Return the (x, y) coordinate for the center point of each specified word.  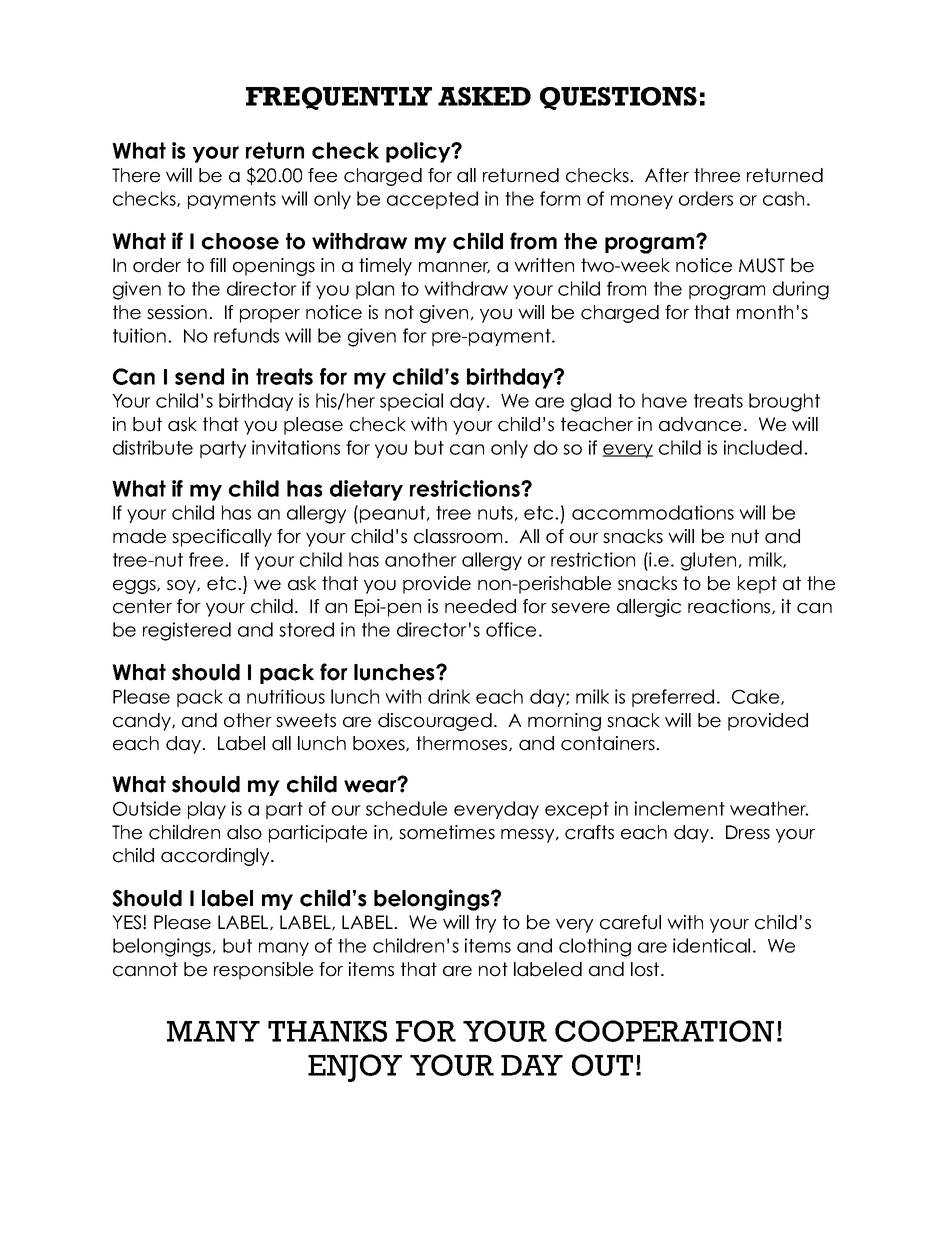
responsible (263, 971)
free (207, 559)
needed (480, 606)
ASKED (484, 96)
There (136, 175)
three (717, 175)
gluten (708, 561)
